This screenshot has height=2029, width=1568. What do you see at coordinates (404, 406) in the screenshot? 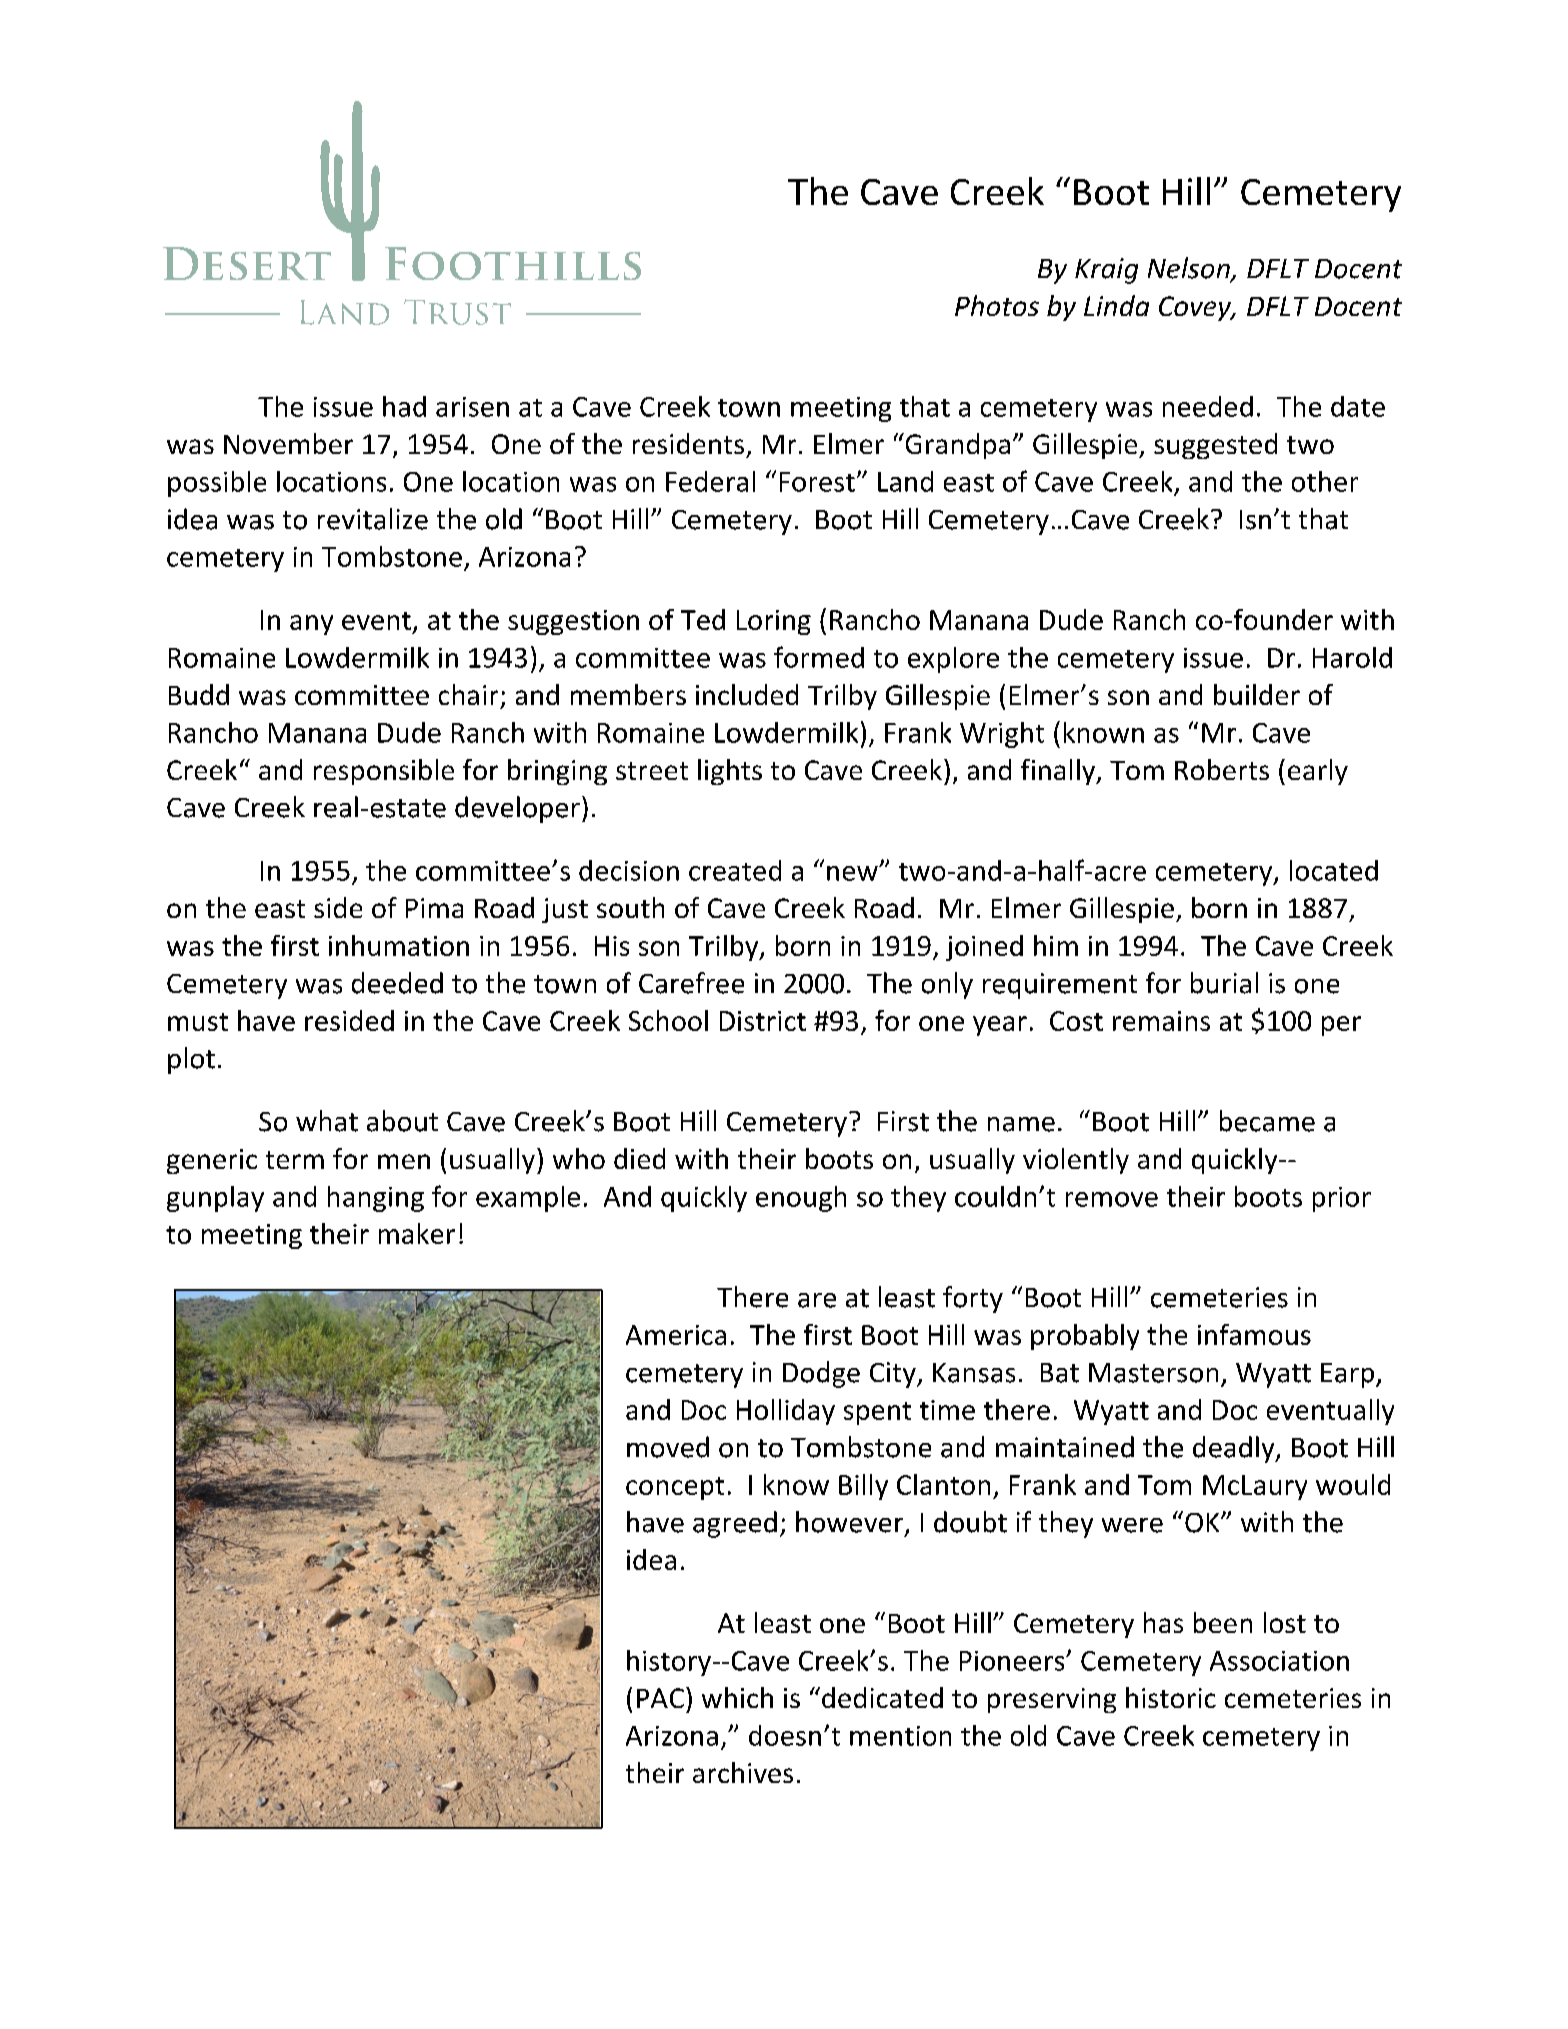
I see `had` at bounding box center [404, 406].
